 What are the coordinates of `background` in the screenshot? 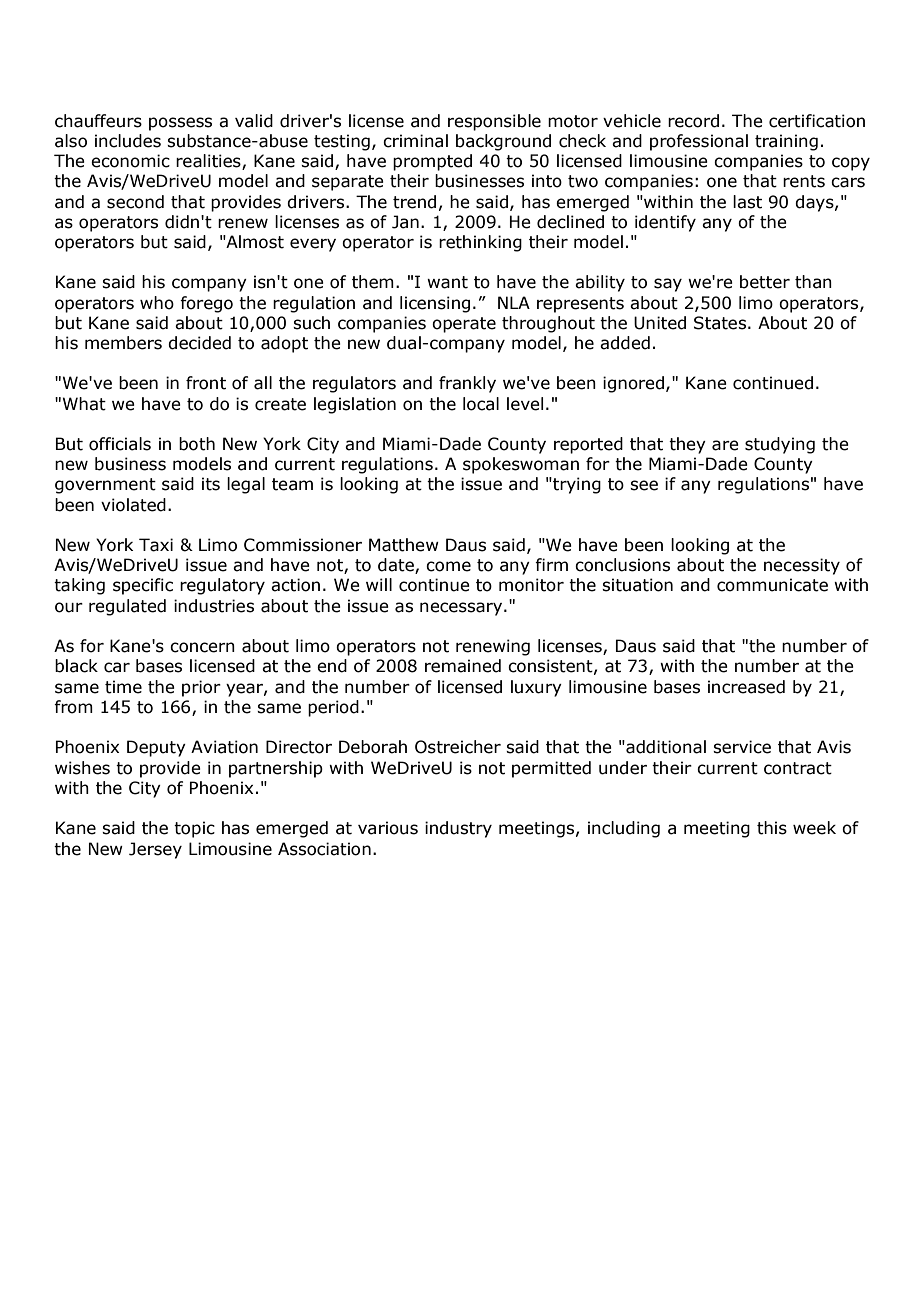 It's located at (503, 142).
